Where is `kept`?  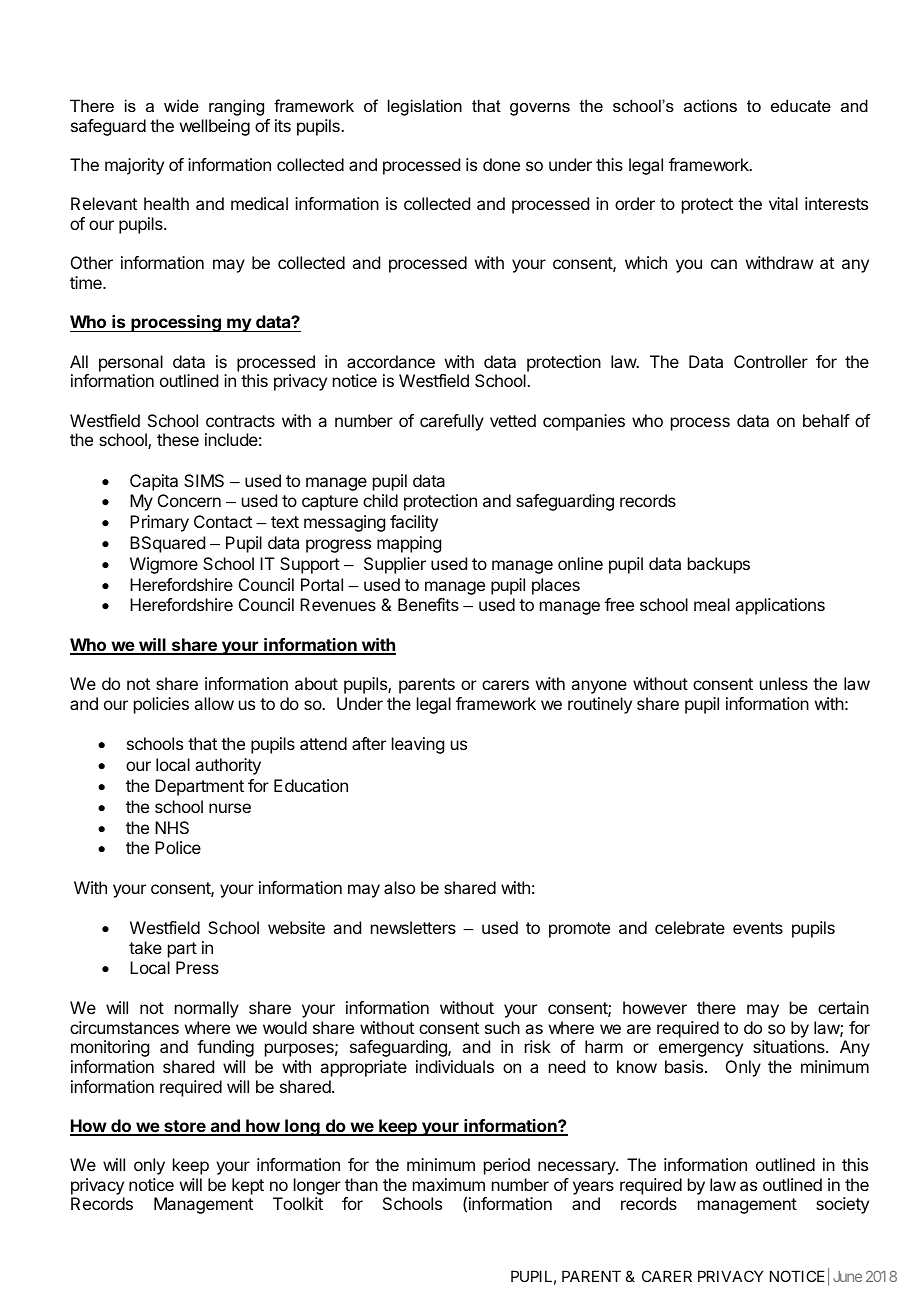 kept is located at coordinates (248, 1186).
